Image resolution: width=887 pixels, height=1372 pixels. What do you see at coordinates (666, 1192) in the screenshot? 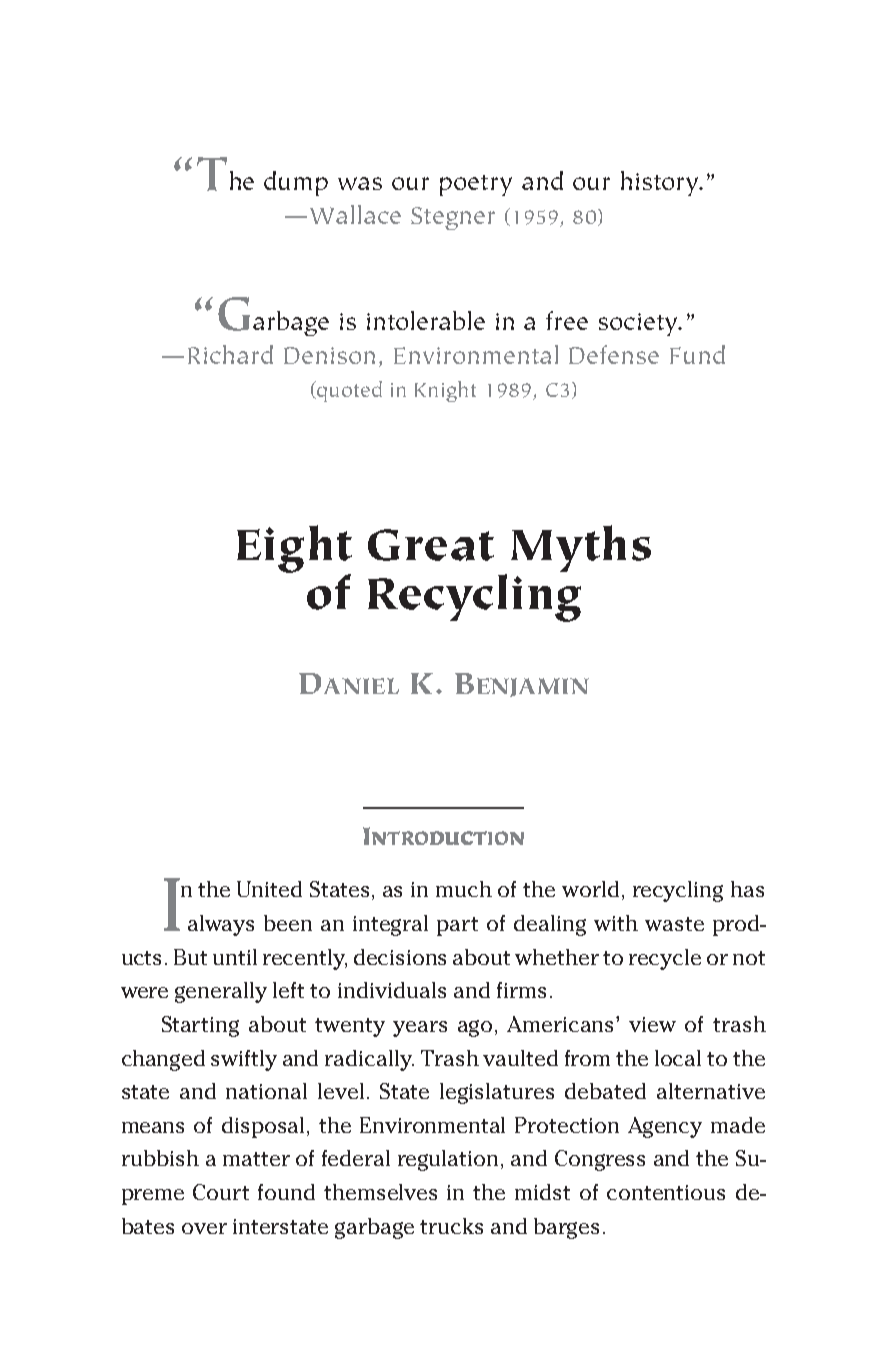
I see `contentious` at bounding box center [666, 1192].
